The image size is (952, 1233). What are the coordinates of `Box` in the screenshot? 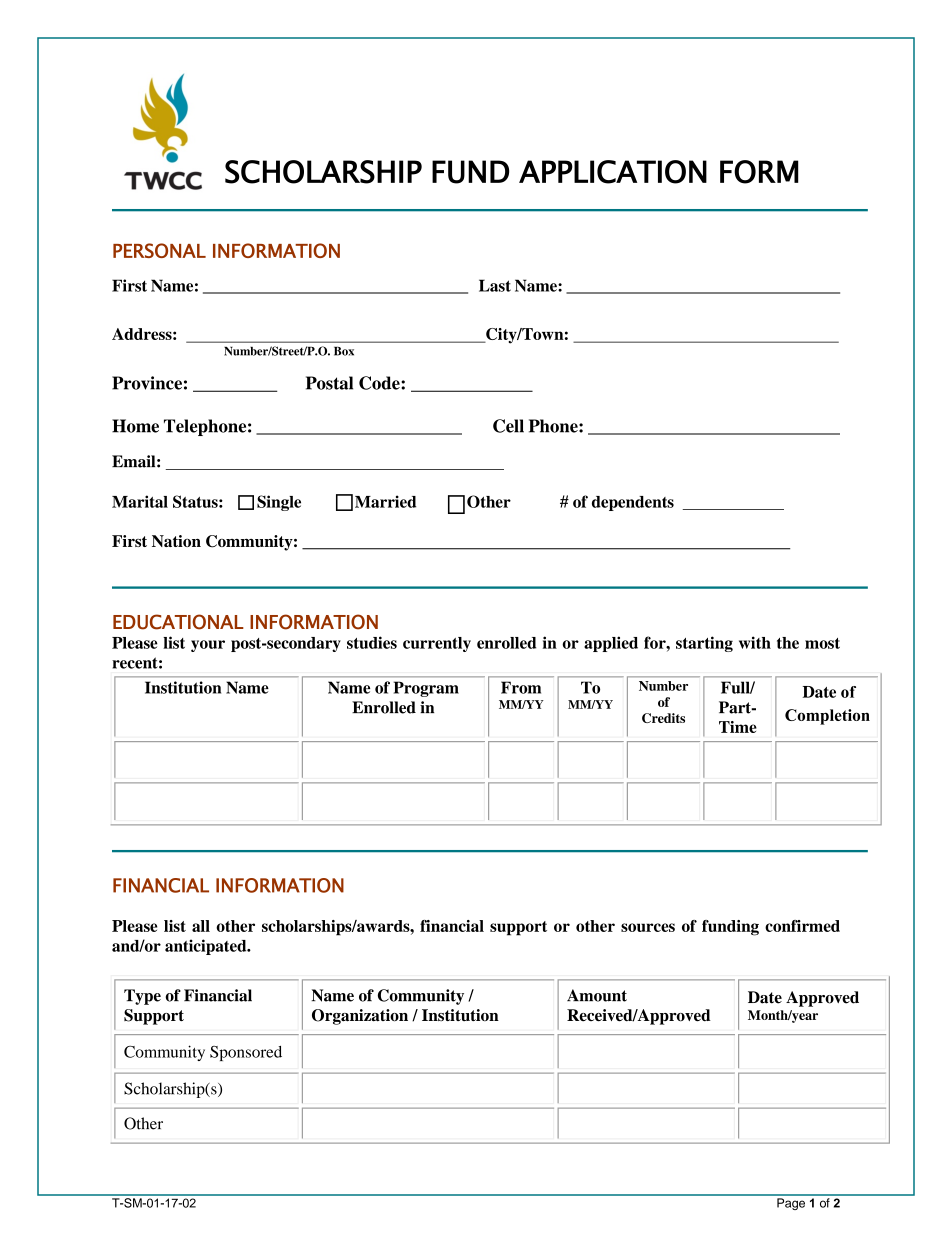 It's located at (344, 351).
